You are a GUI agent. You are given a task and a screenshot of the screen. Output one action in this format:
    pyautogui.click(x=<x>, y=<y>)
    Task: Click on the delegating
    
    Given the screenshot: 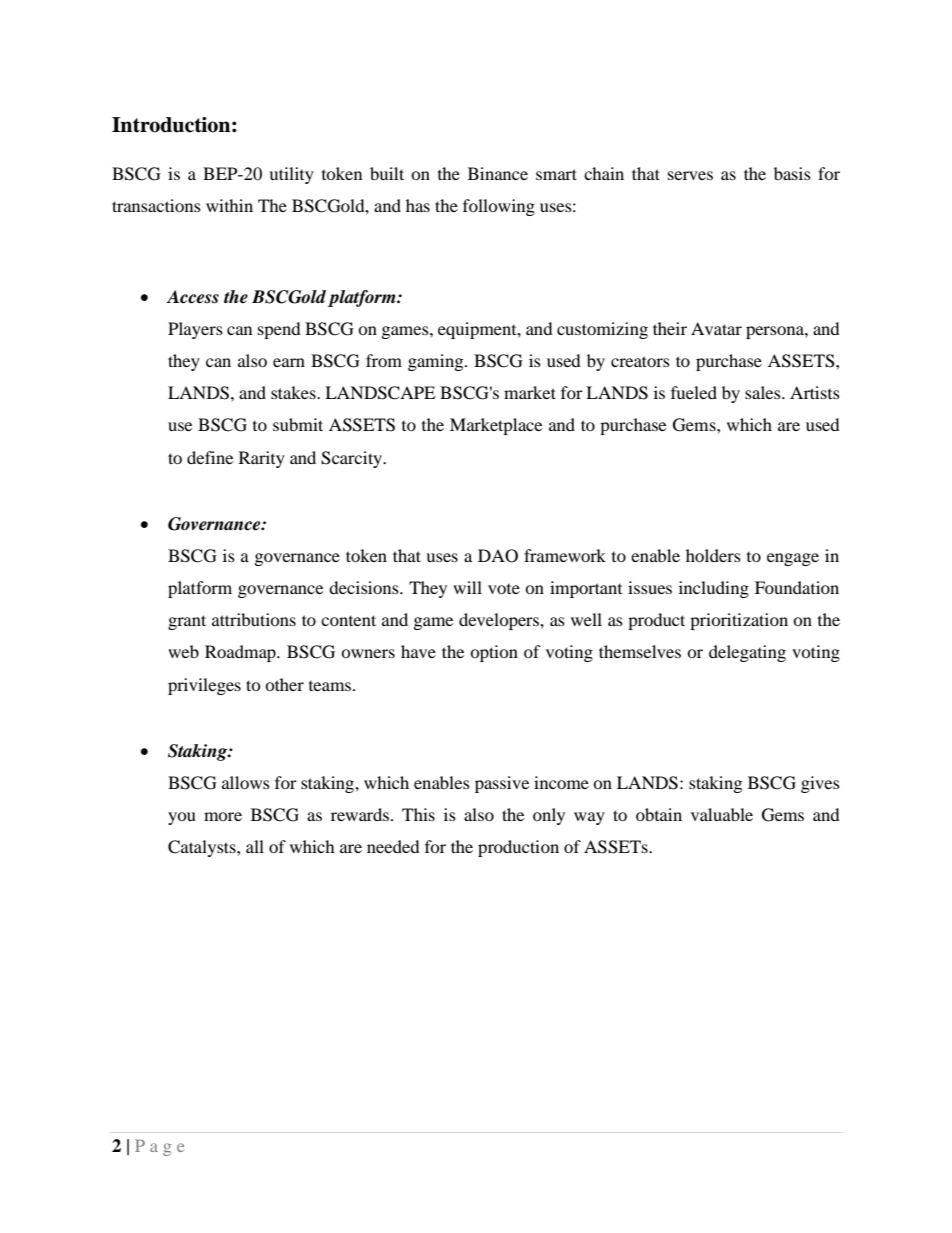 What is the action you would take?
    pyautogui.click(x=747, y=653)
